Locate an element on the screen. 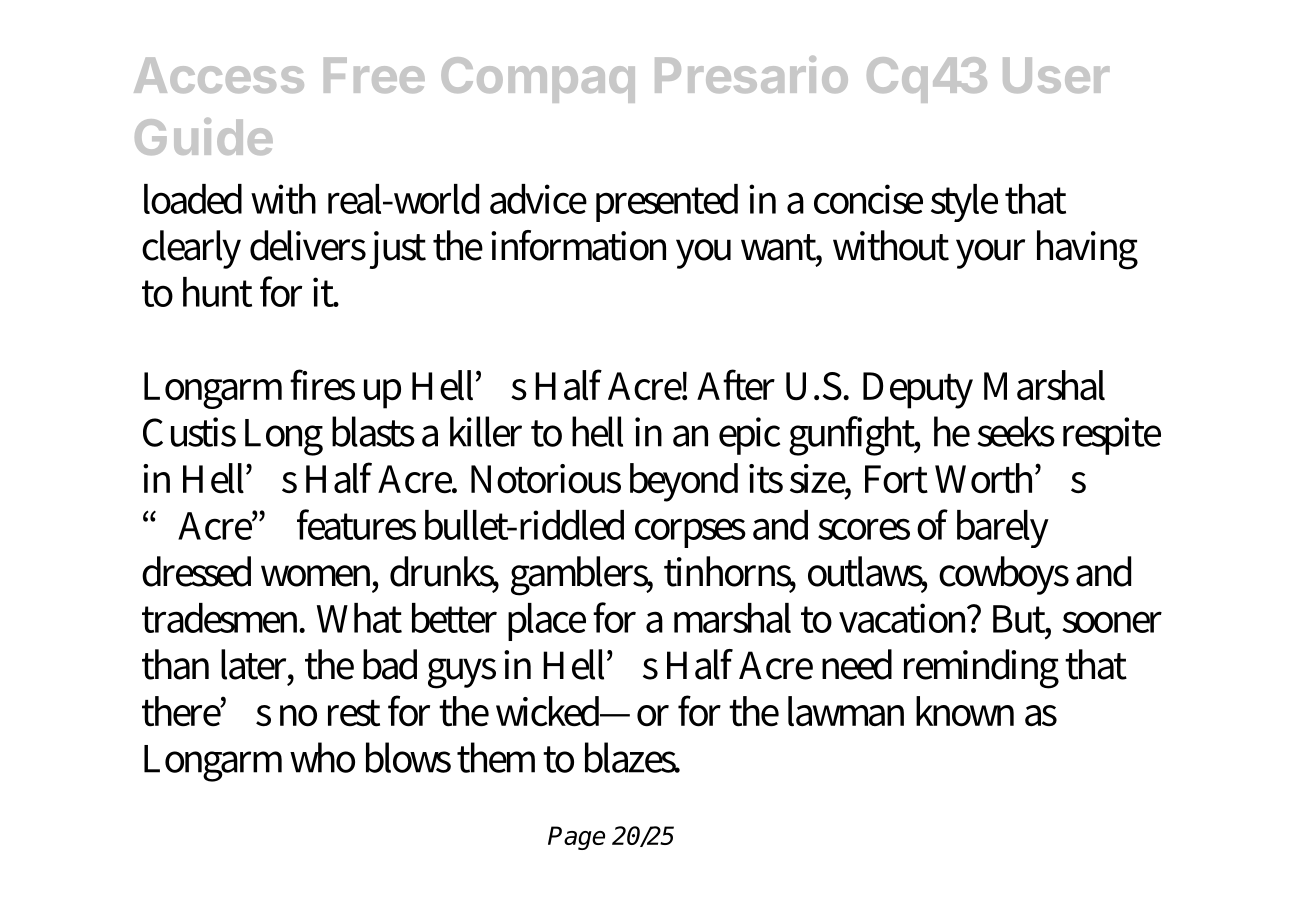 This screenshot has width=1303, height=924. dressed is located at coordinates (196, 571).
